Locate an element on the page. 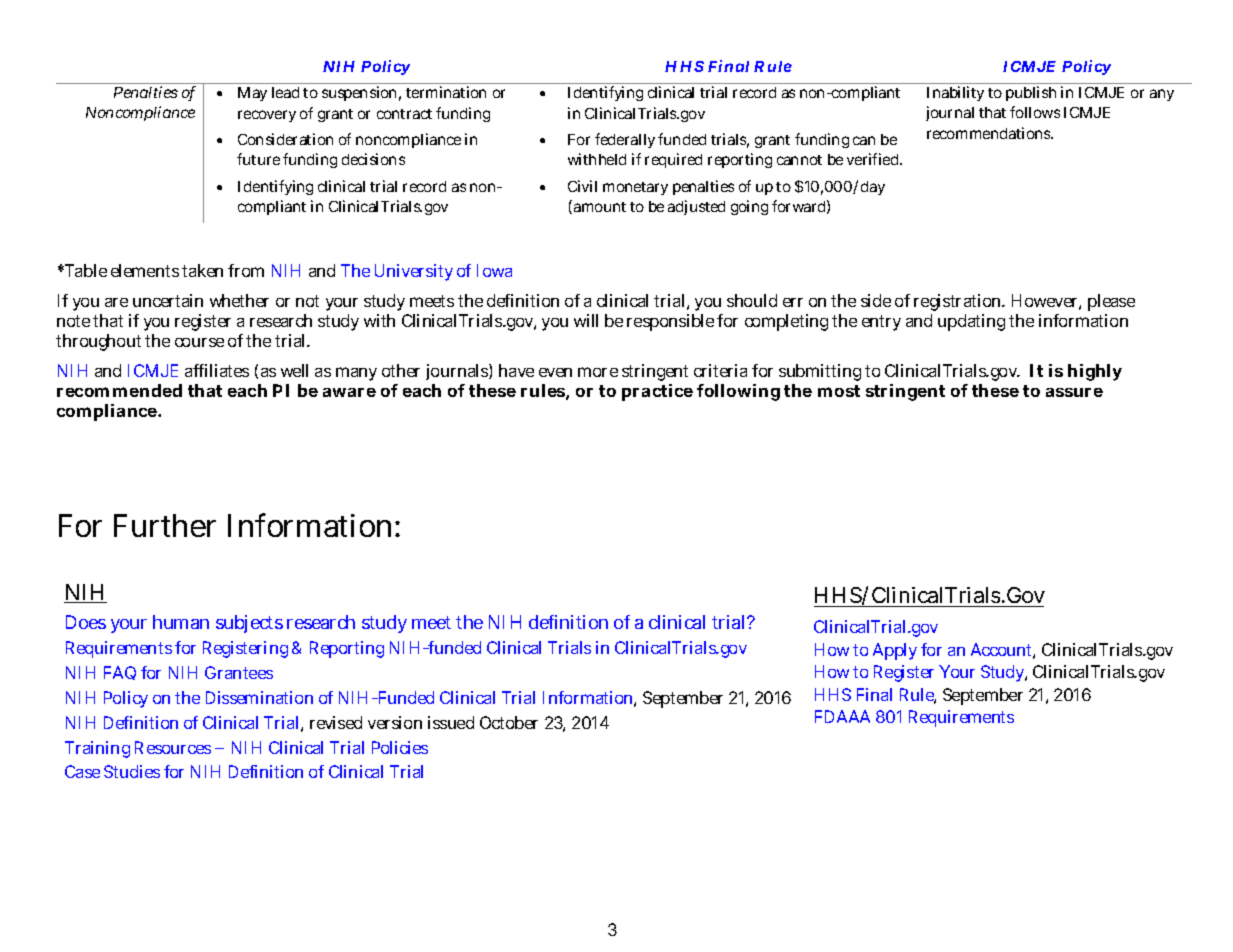 The height and width of the image is (952, 1233). Account is located at coordinates (1003, 651).
